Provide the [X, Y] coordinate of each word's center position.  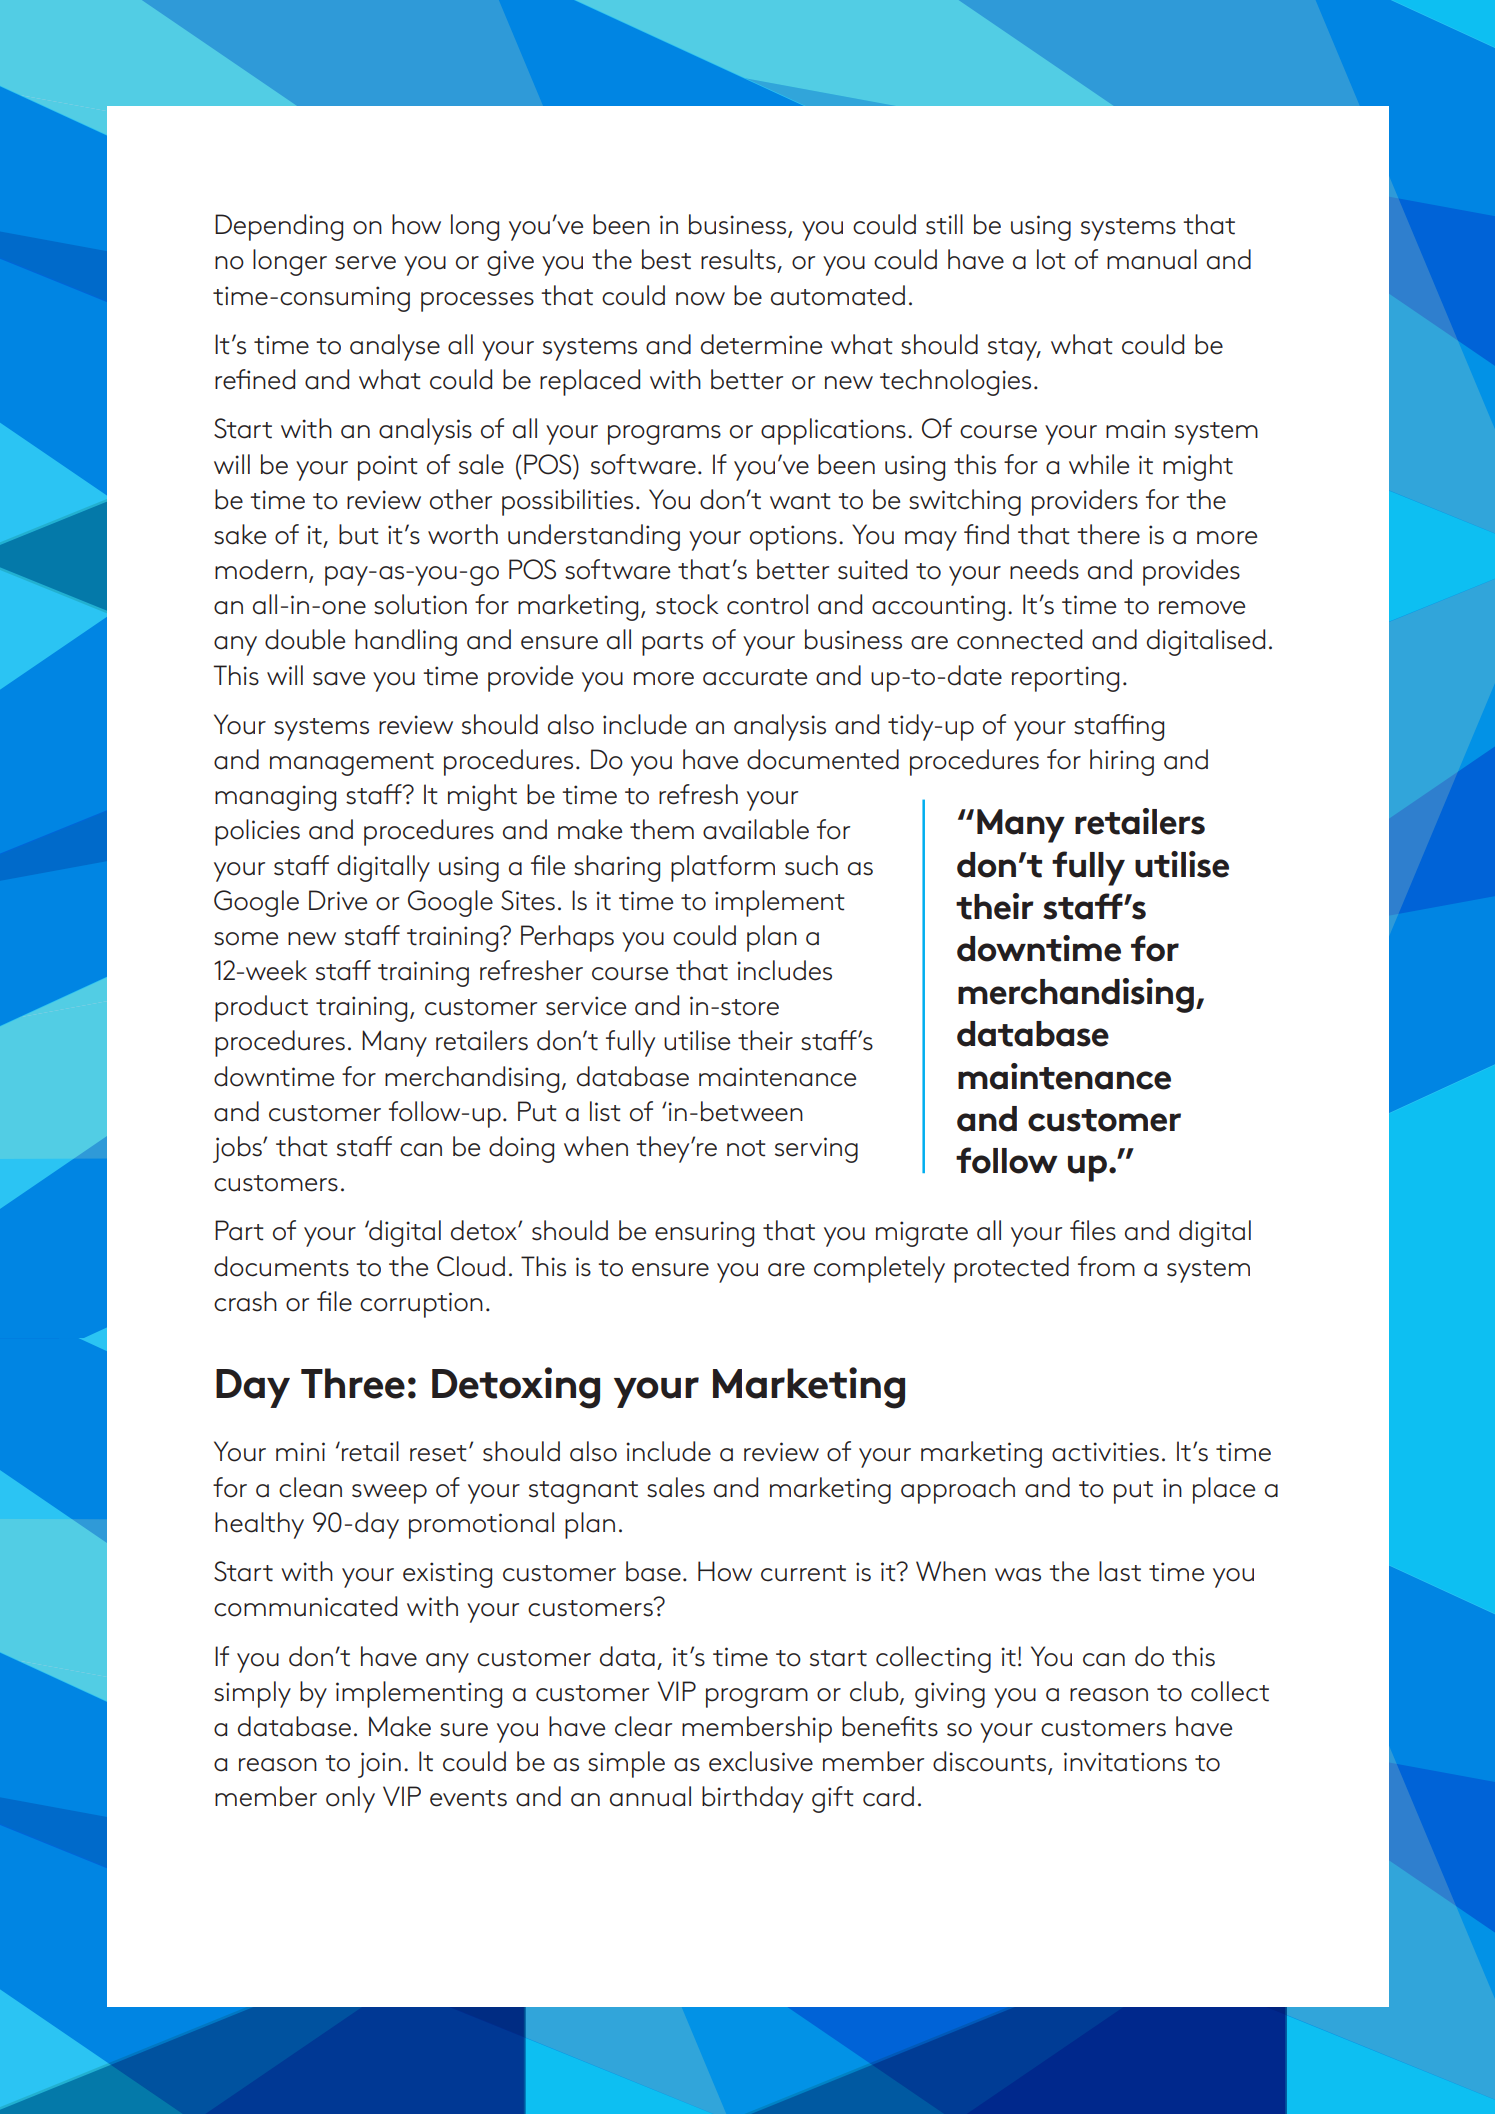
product [261, 1008]
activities [1105, 1452]
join [379, 1765]
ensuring [704, 1234]
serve [365, 263]
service [586, 1006]
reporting [1065, 679]
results [738, 259]
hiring [1122, 762]
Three [353, 1383]
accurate [755, 677]
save [339, 679]
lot [1051, 259]
